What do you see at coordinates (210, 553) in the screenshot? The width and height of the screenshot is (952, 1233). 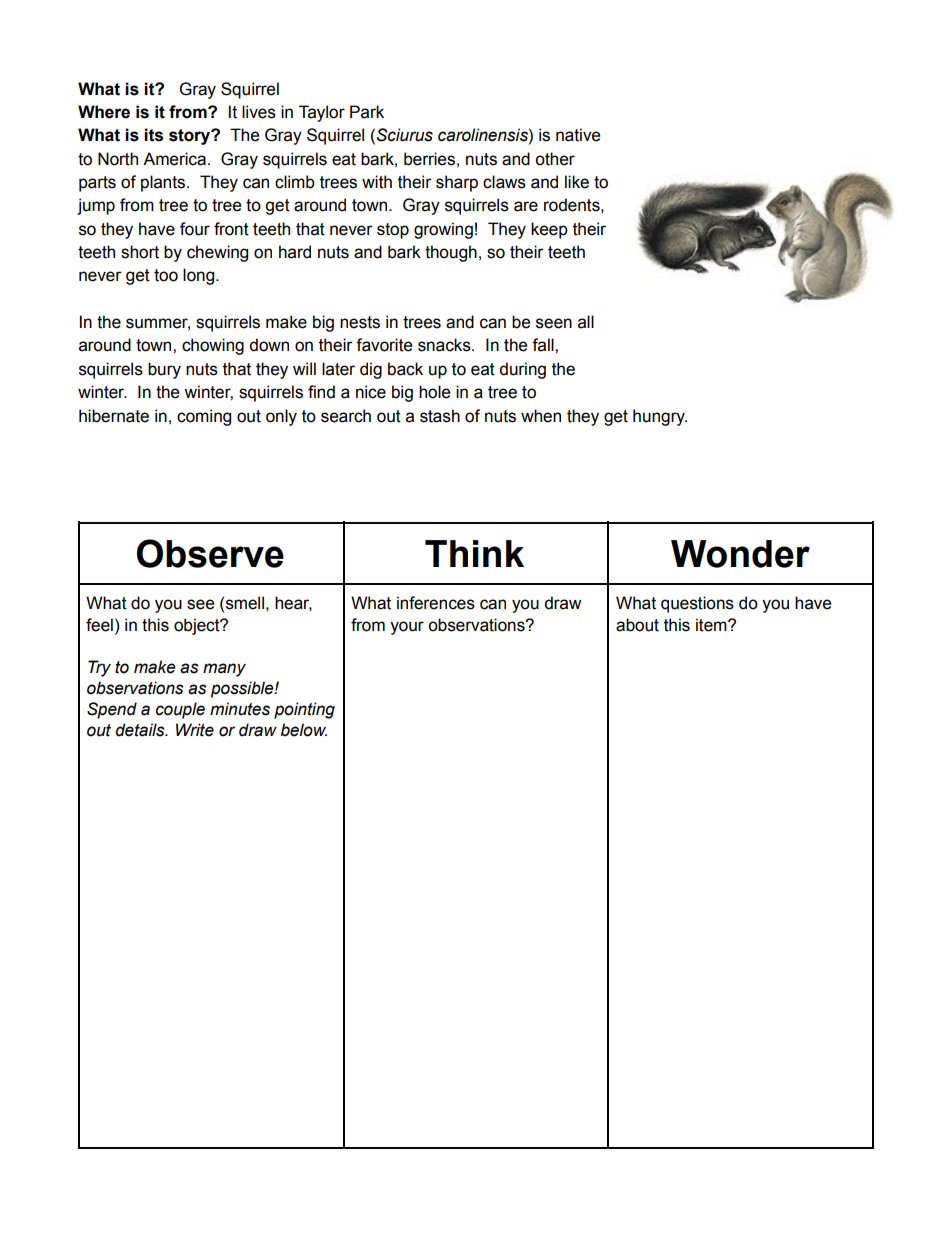 I see `Observe` at bounding box center [210, 553].
